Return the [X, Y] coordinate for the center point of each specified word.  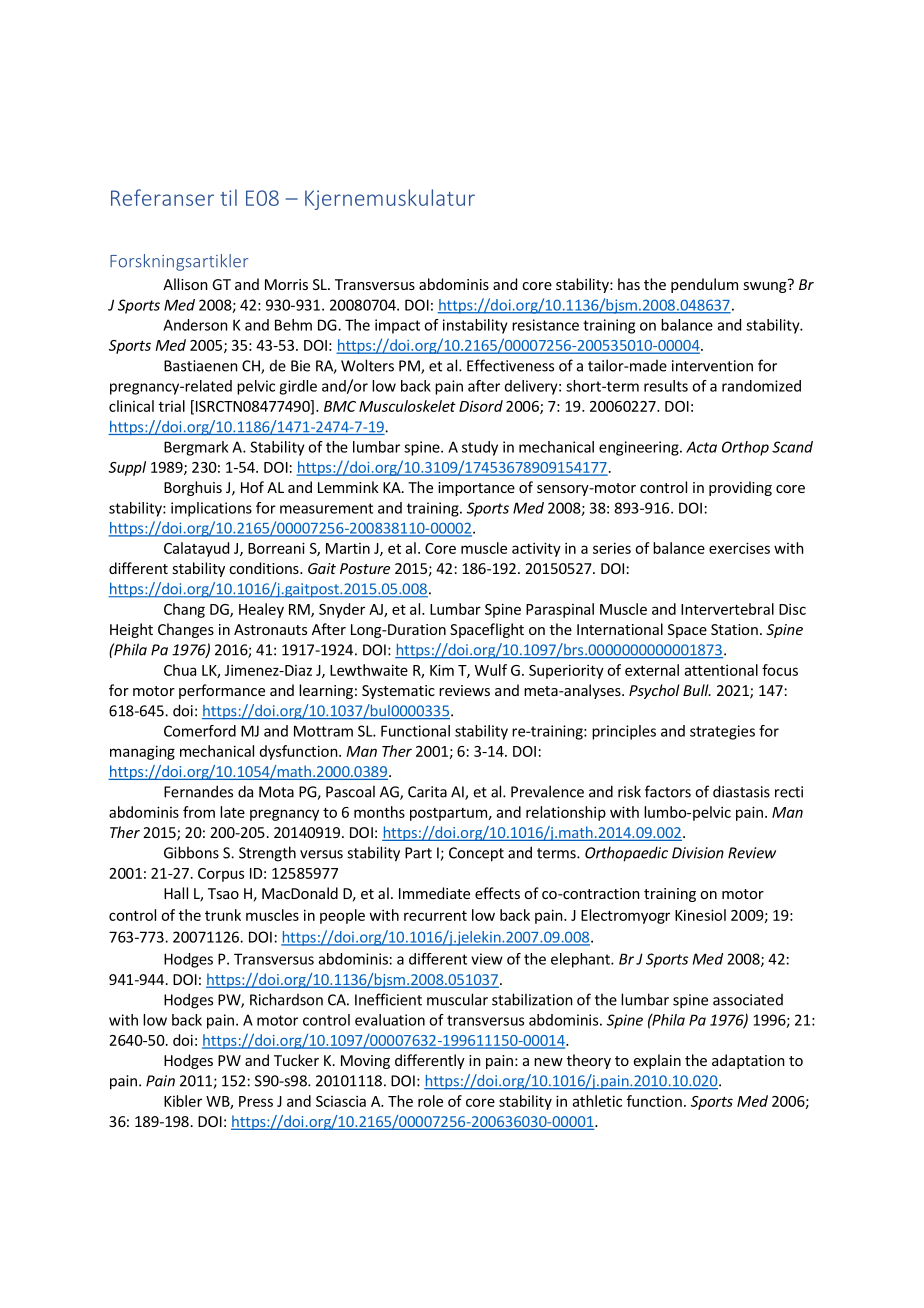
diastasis [741, 791]
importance [476, 489]
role [430, 1101]
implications [211, 509]
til [228, 197]
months [379, 812]
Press [256, 1101]
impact [397, 326]
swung [766, 286]
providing [740, 488]
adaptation [748, 1061]
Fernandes [198, 791]
